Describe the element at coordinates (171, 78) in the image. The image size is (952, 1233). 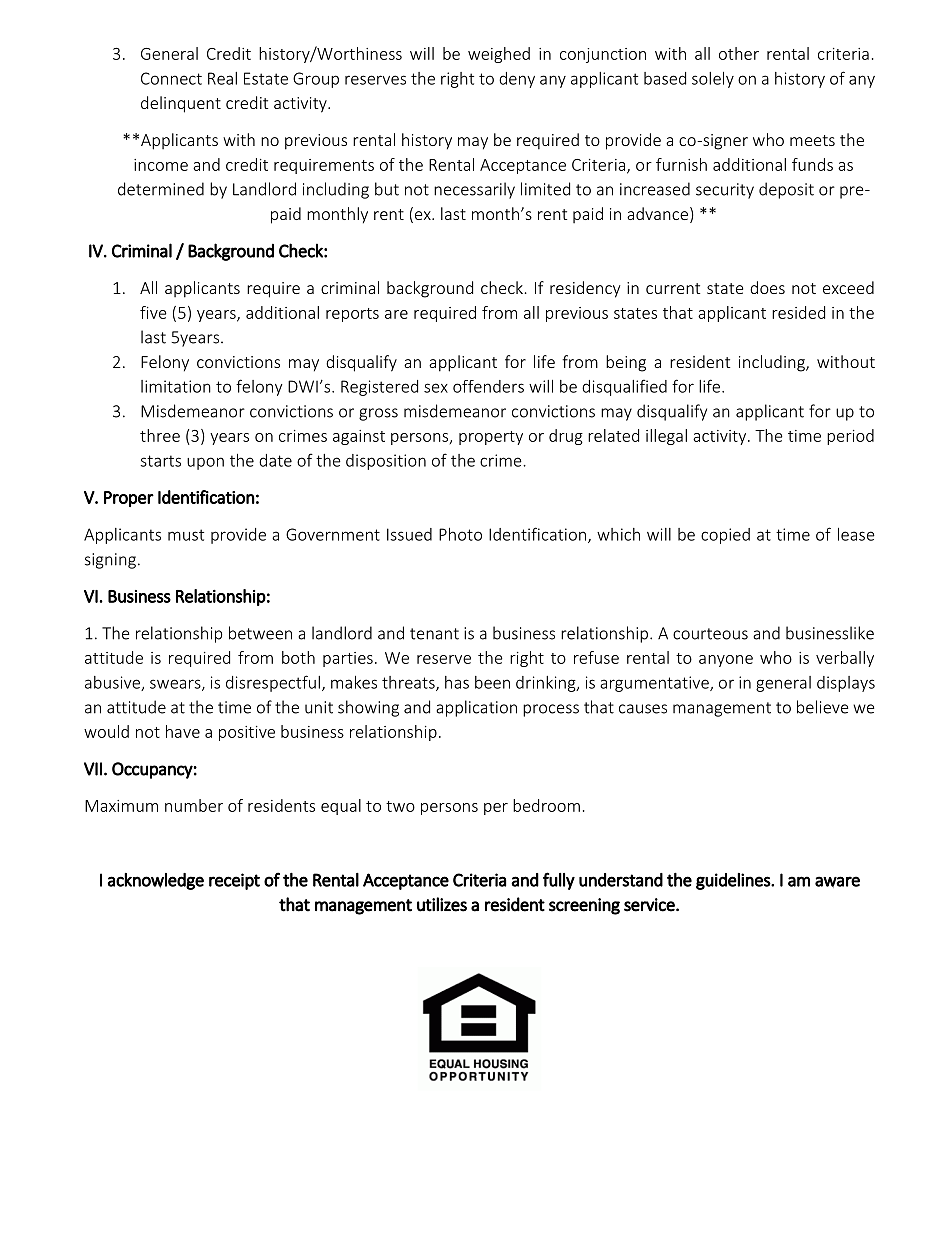
I see `Connect` at that location.
